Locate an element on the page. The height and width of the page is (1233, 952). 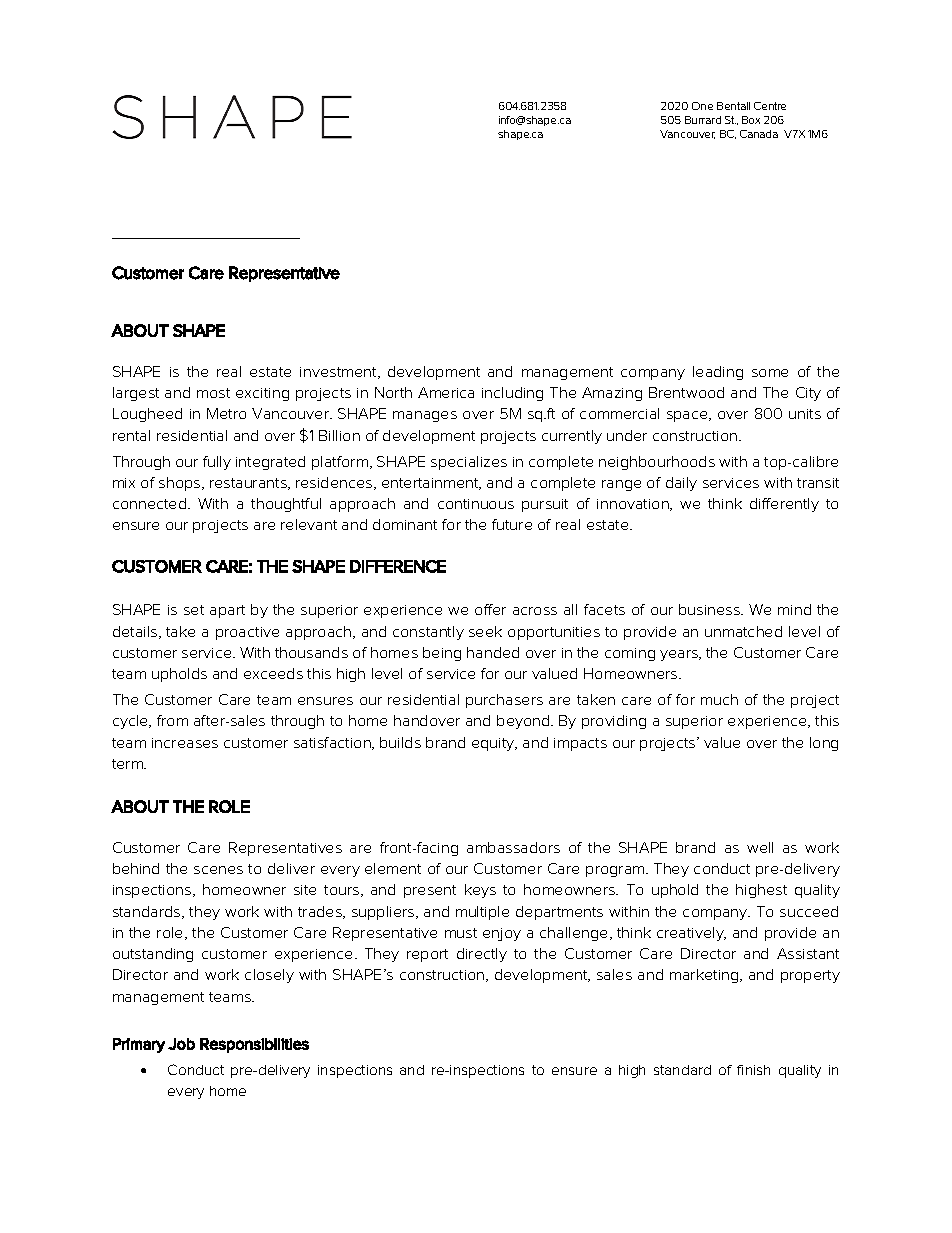
Job is located at coordinates (181, 1044).
